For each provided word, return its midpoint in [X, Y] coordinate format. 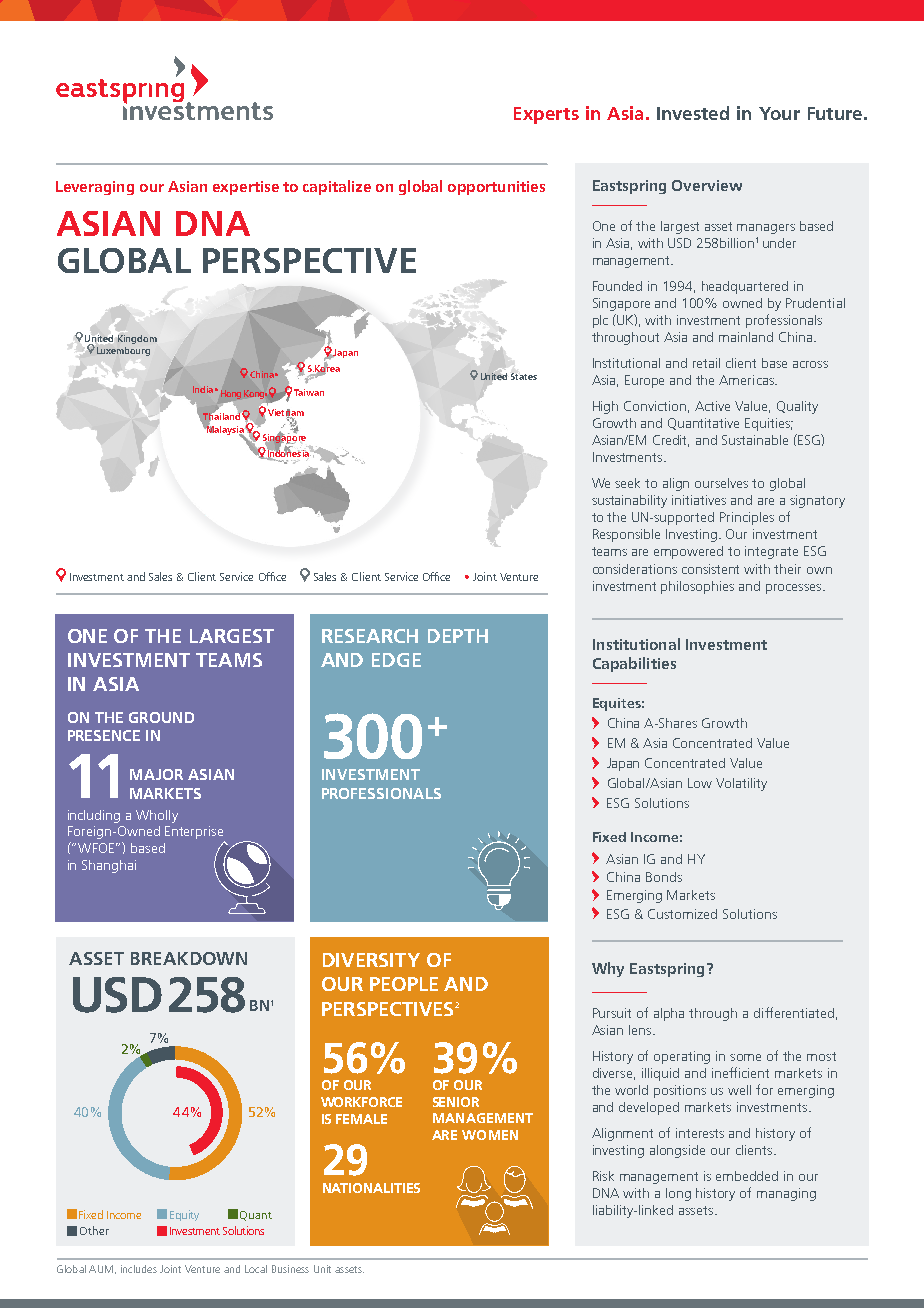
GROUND [161, 717]
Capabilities [634, 664]
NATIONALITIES [371, 1188]
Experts [546, 115]
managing [786, 1194]
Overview [707, 185]
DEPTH [458, 636]
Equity [184, 1215]
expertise [246, 188]
